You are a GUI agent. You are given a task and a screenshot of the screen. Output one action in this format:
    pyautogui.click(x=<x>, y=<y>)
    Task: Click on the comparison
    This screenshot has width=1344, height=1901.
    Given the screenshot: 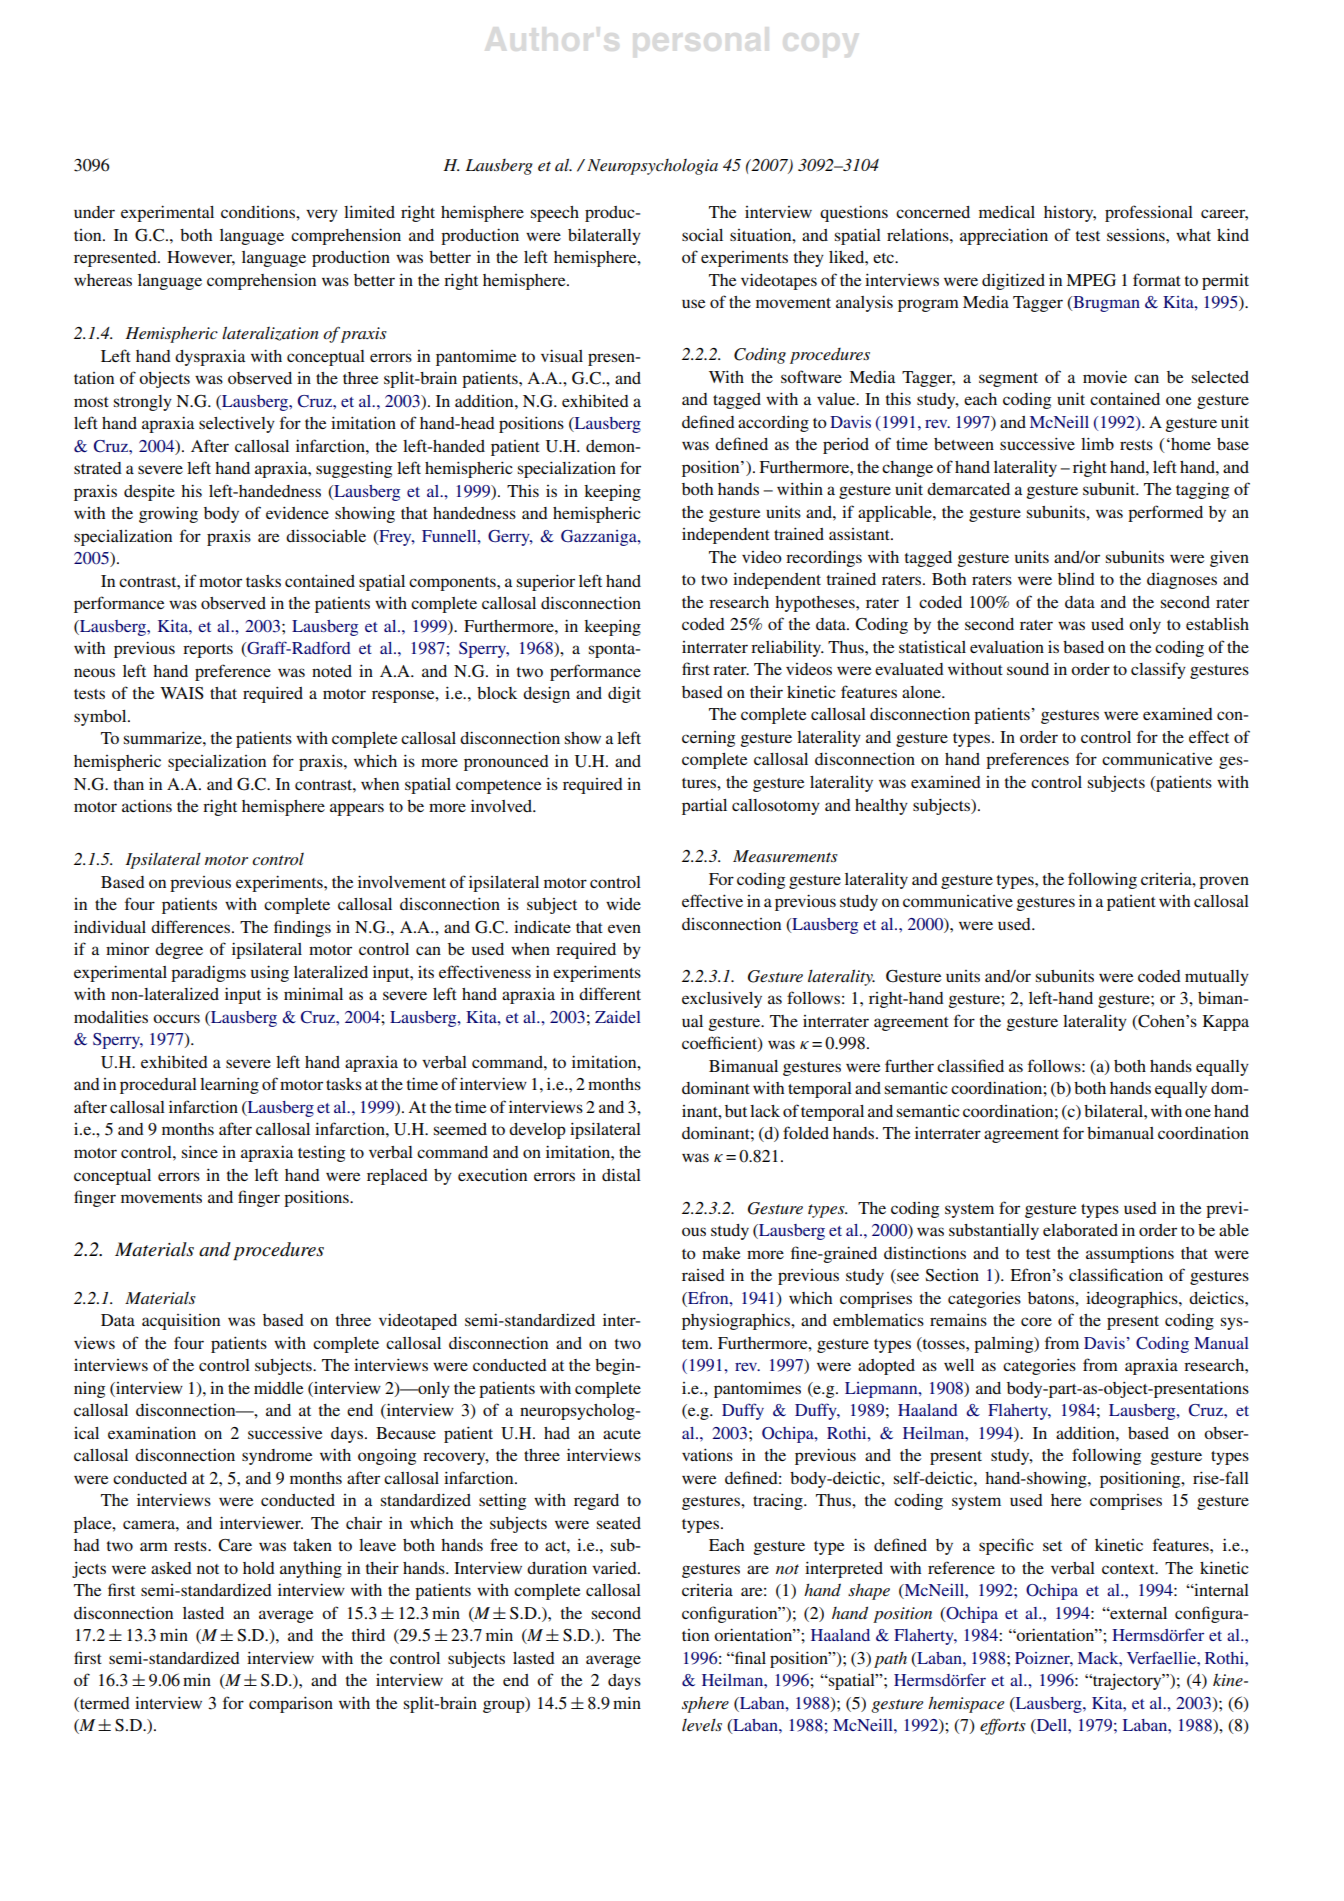 What is the action you would take?
    pyautogui.click(x=291, y=1704)
